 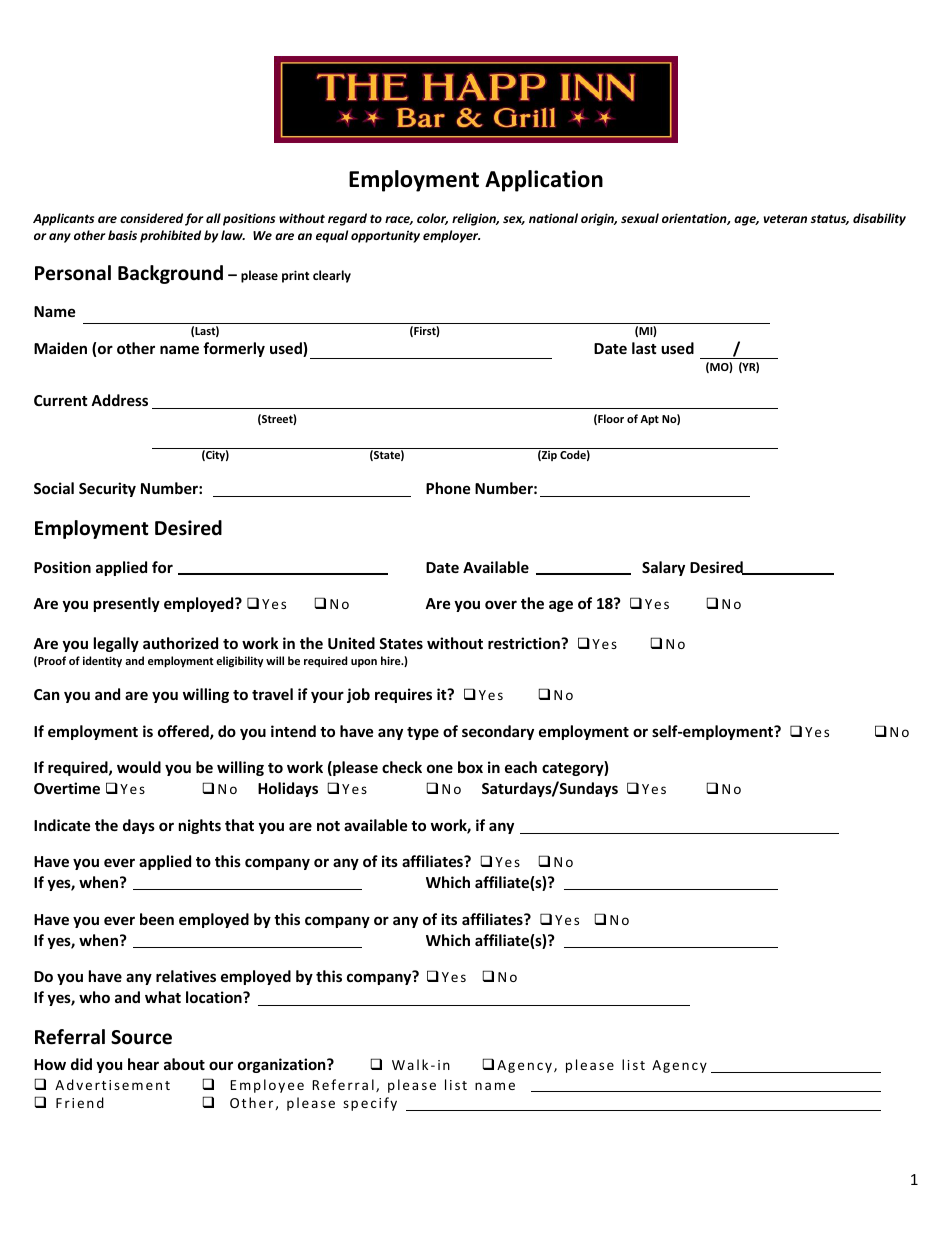 What do you see at coordinates (141, 1037) in the page?
I see `Source` at bounding box center [141, 1037].
